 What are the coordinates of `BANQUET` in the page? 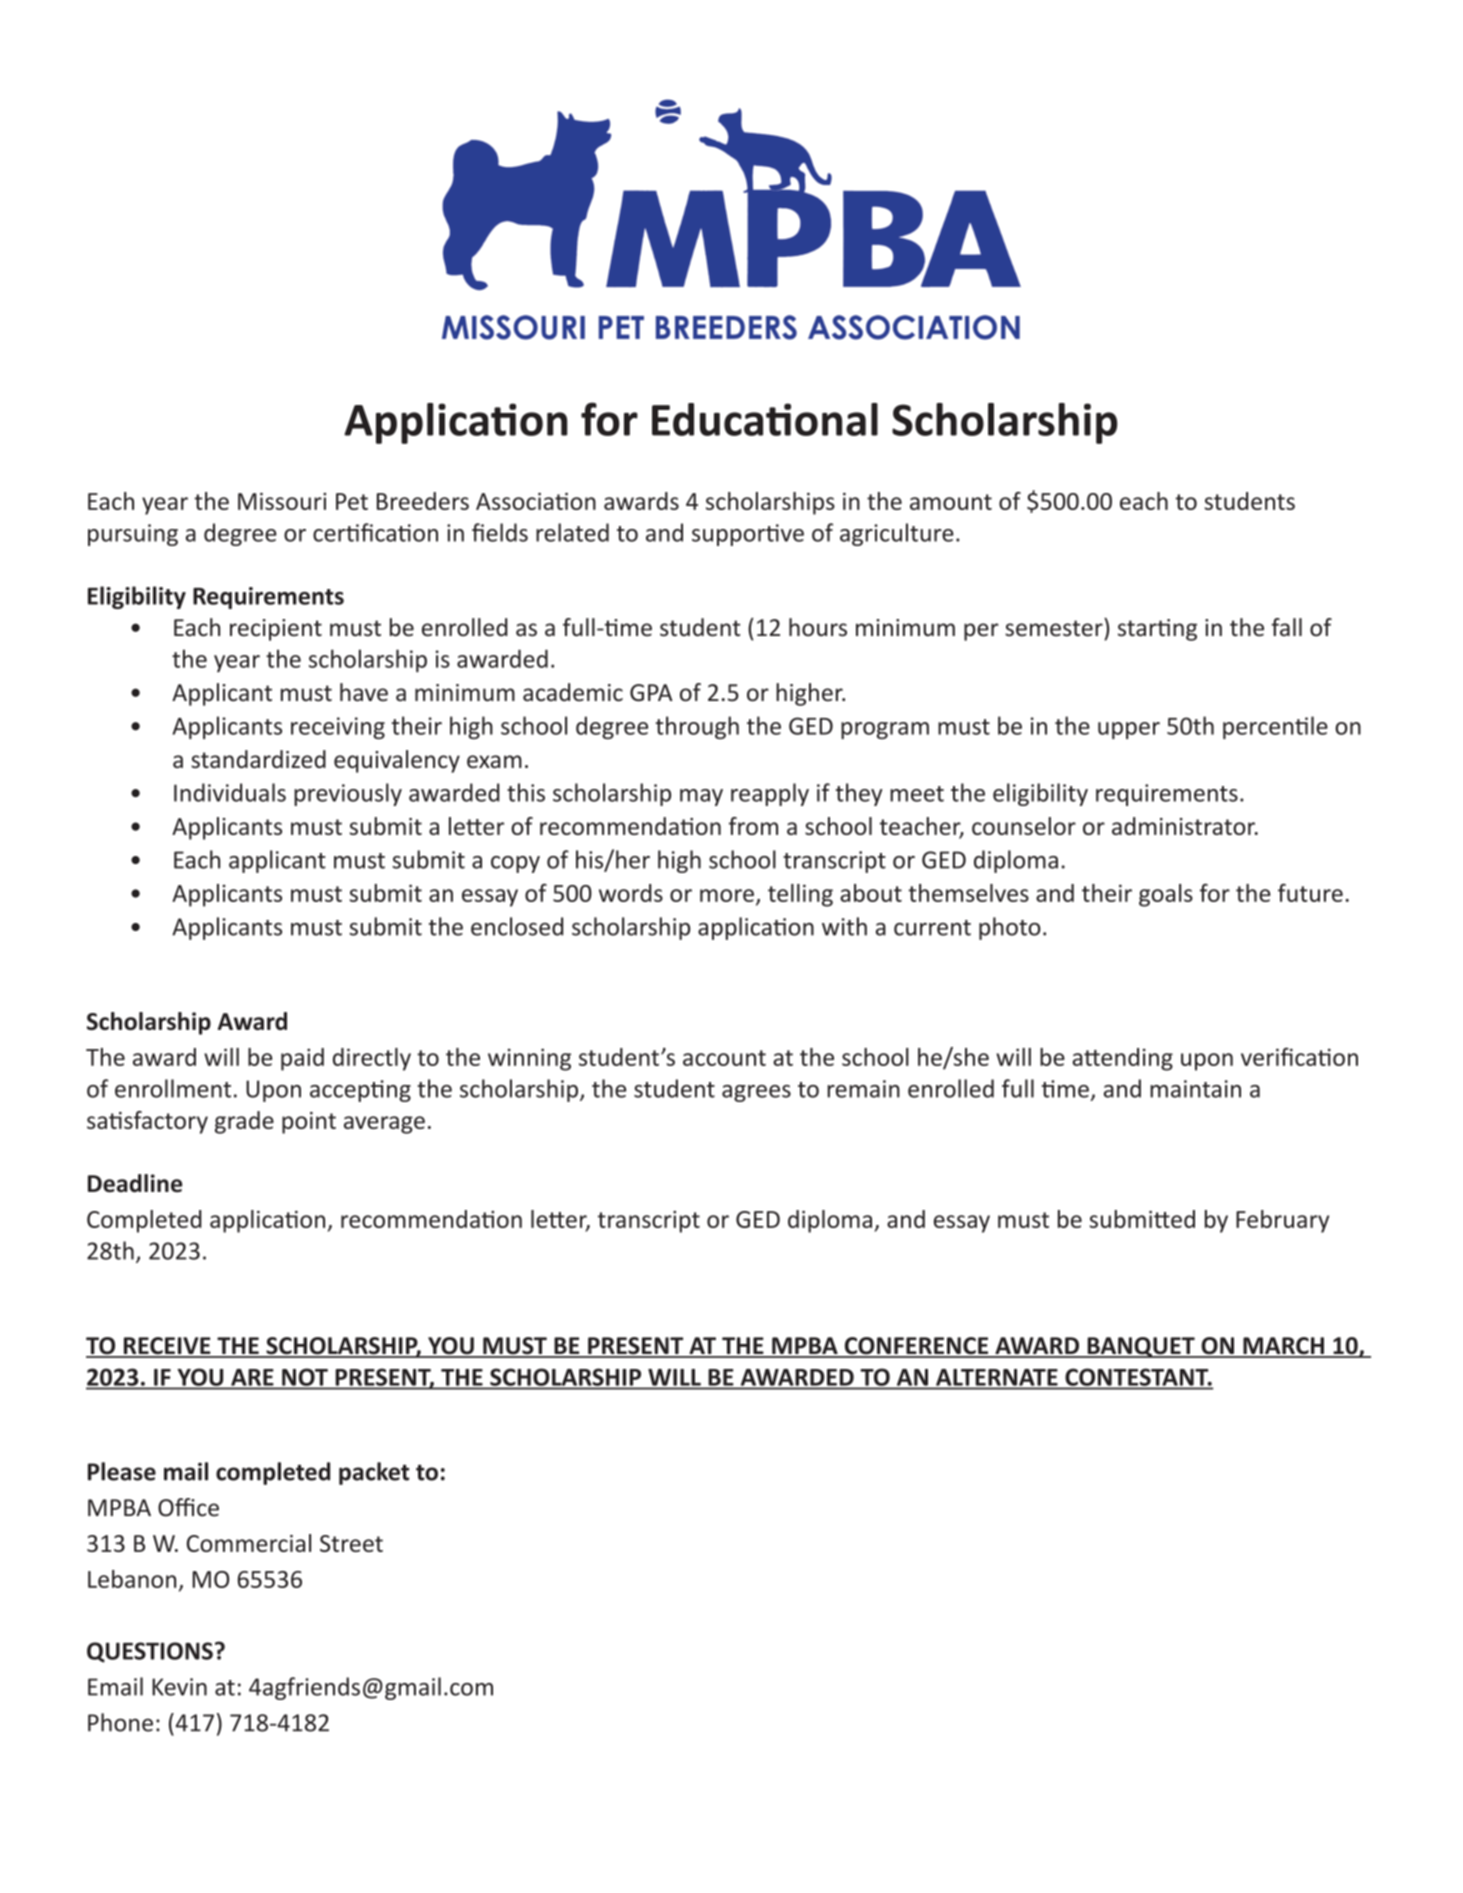 It's located at (1141, 1347).
